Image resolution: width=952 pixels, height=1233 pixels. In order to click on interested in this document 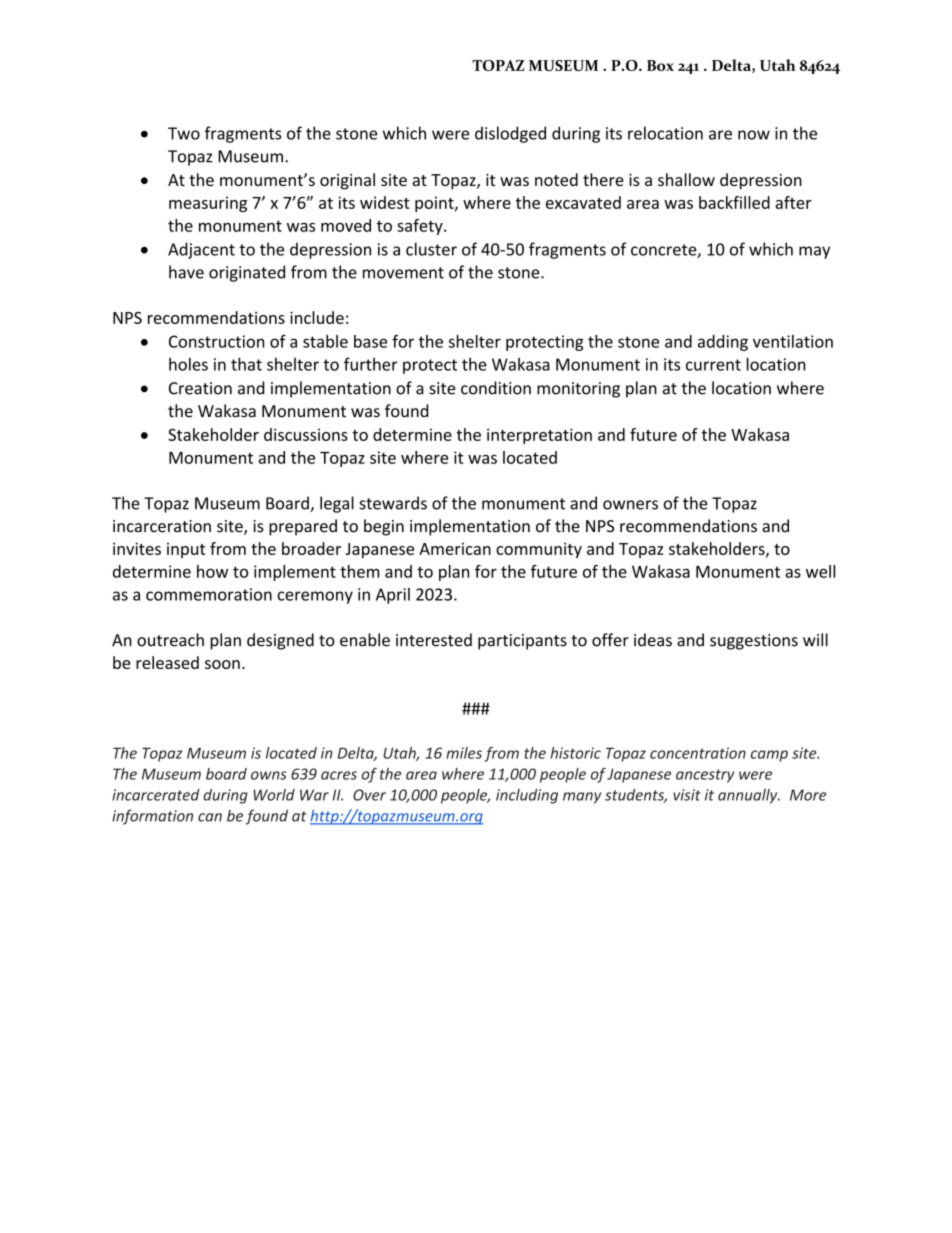, I will do `click(434, 640)`.
